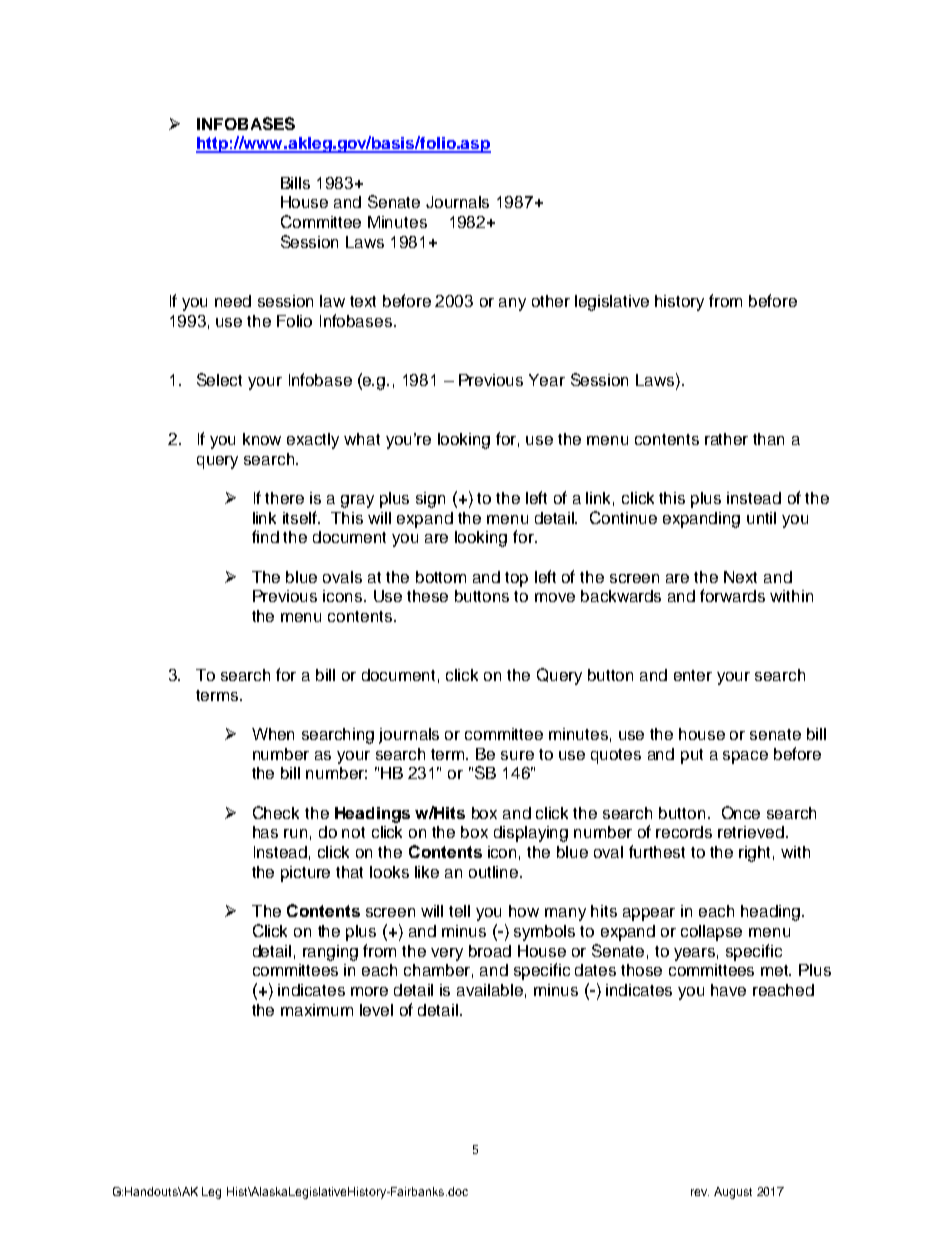  What do you see at coordinates (305, 874) in the screenshot?
I see `picture` at bounding box center [305, 874].
